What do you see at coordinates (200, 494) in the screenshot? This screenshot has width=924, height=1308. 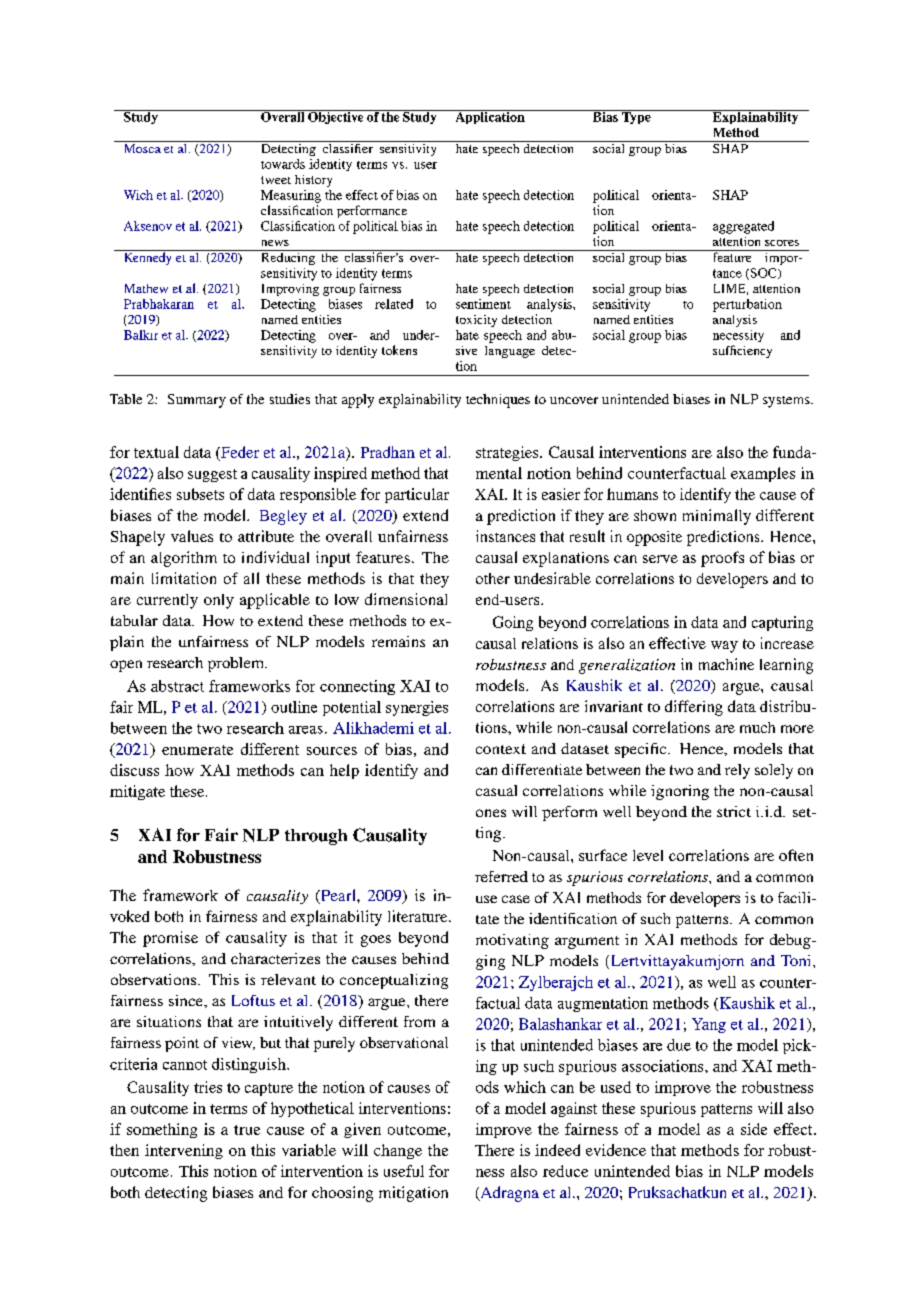 I see `subsets` at bounding box center [200, 494].
